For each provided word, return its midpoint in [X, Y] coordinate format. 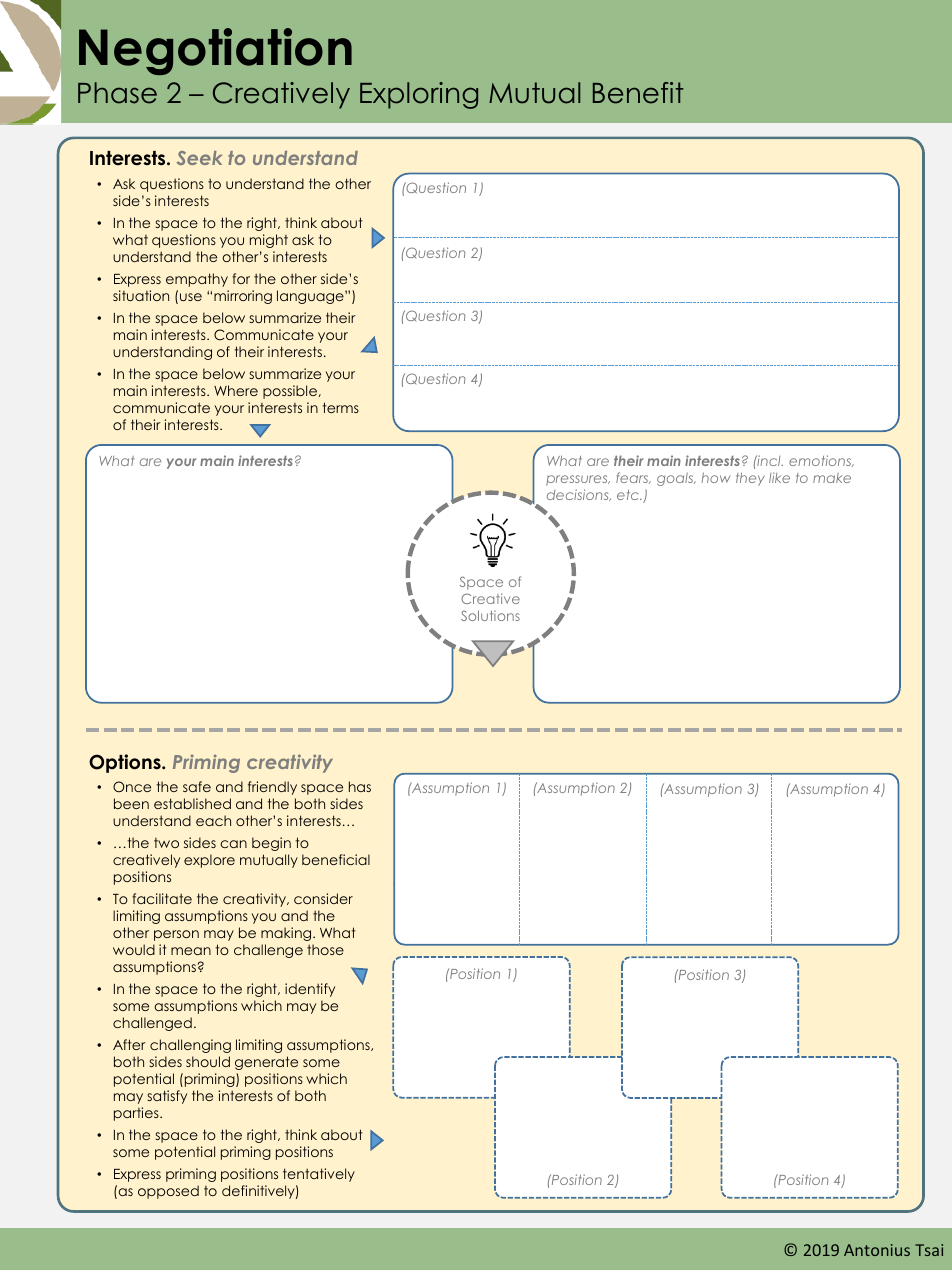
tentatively [319, 1175]
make [832, 478]
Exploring [419, 95]
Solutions [490, 615]
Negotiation [215, 51]
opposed [168, 1192]
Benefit [638, 93]
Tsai [929, 1250]
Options [126, 763]
